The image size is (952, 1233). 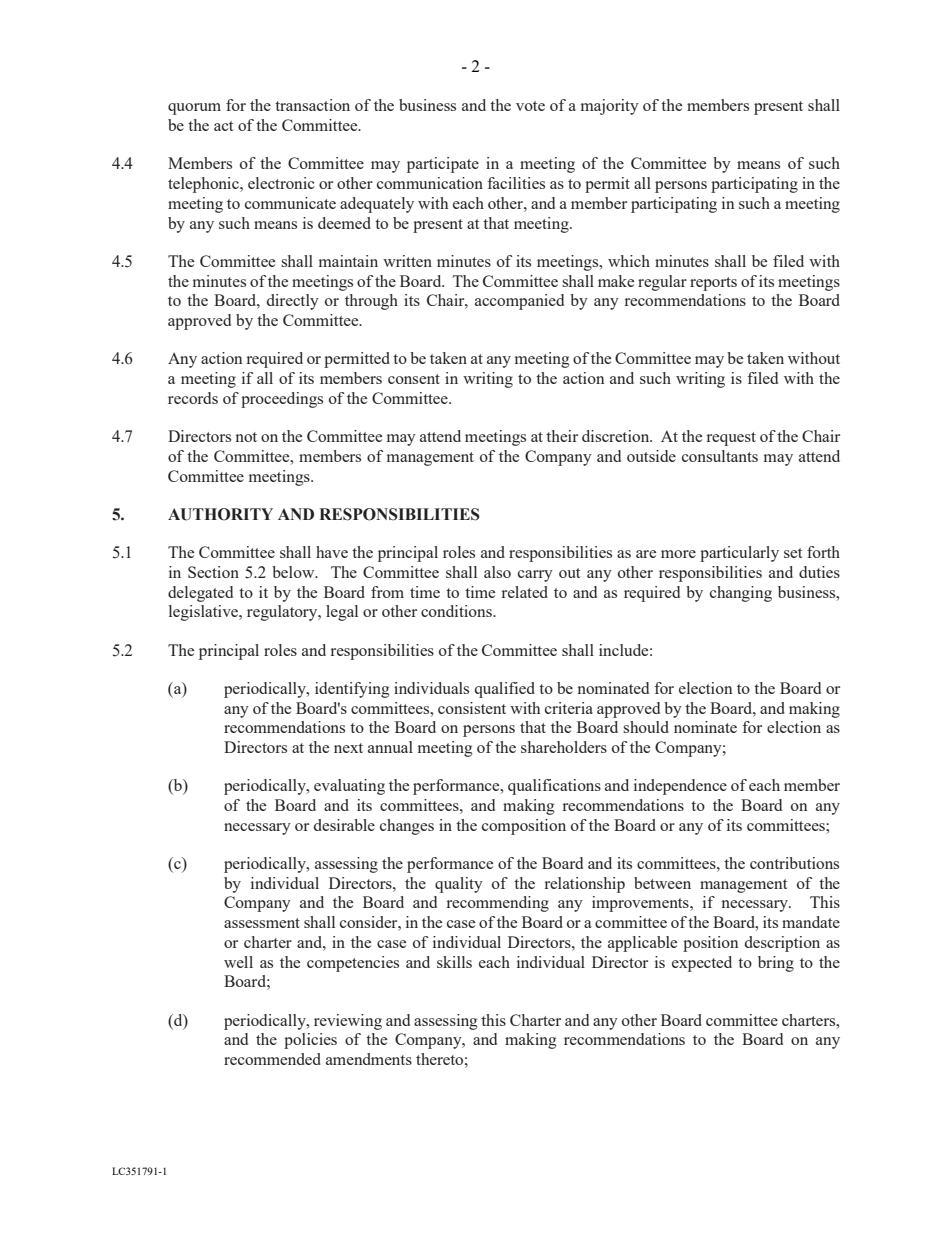 What do you see at coordinates (530, 106) in the screenshot?
I see `vote` at bounding box center [530, 106].
